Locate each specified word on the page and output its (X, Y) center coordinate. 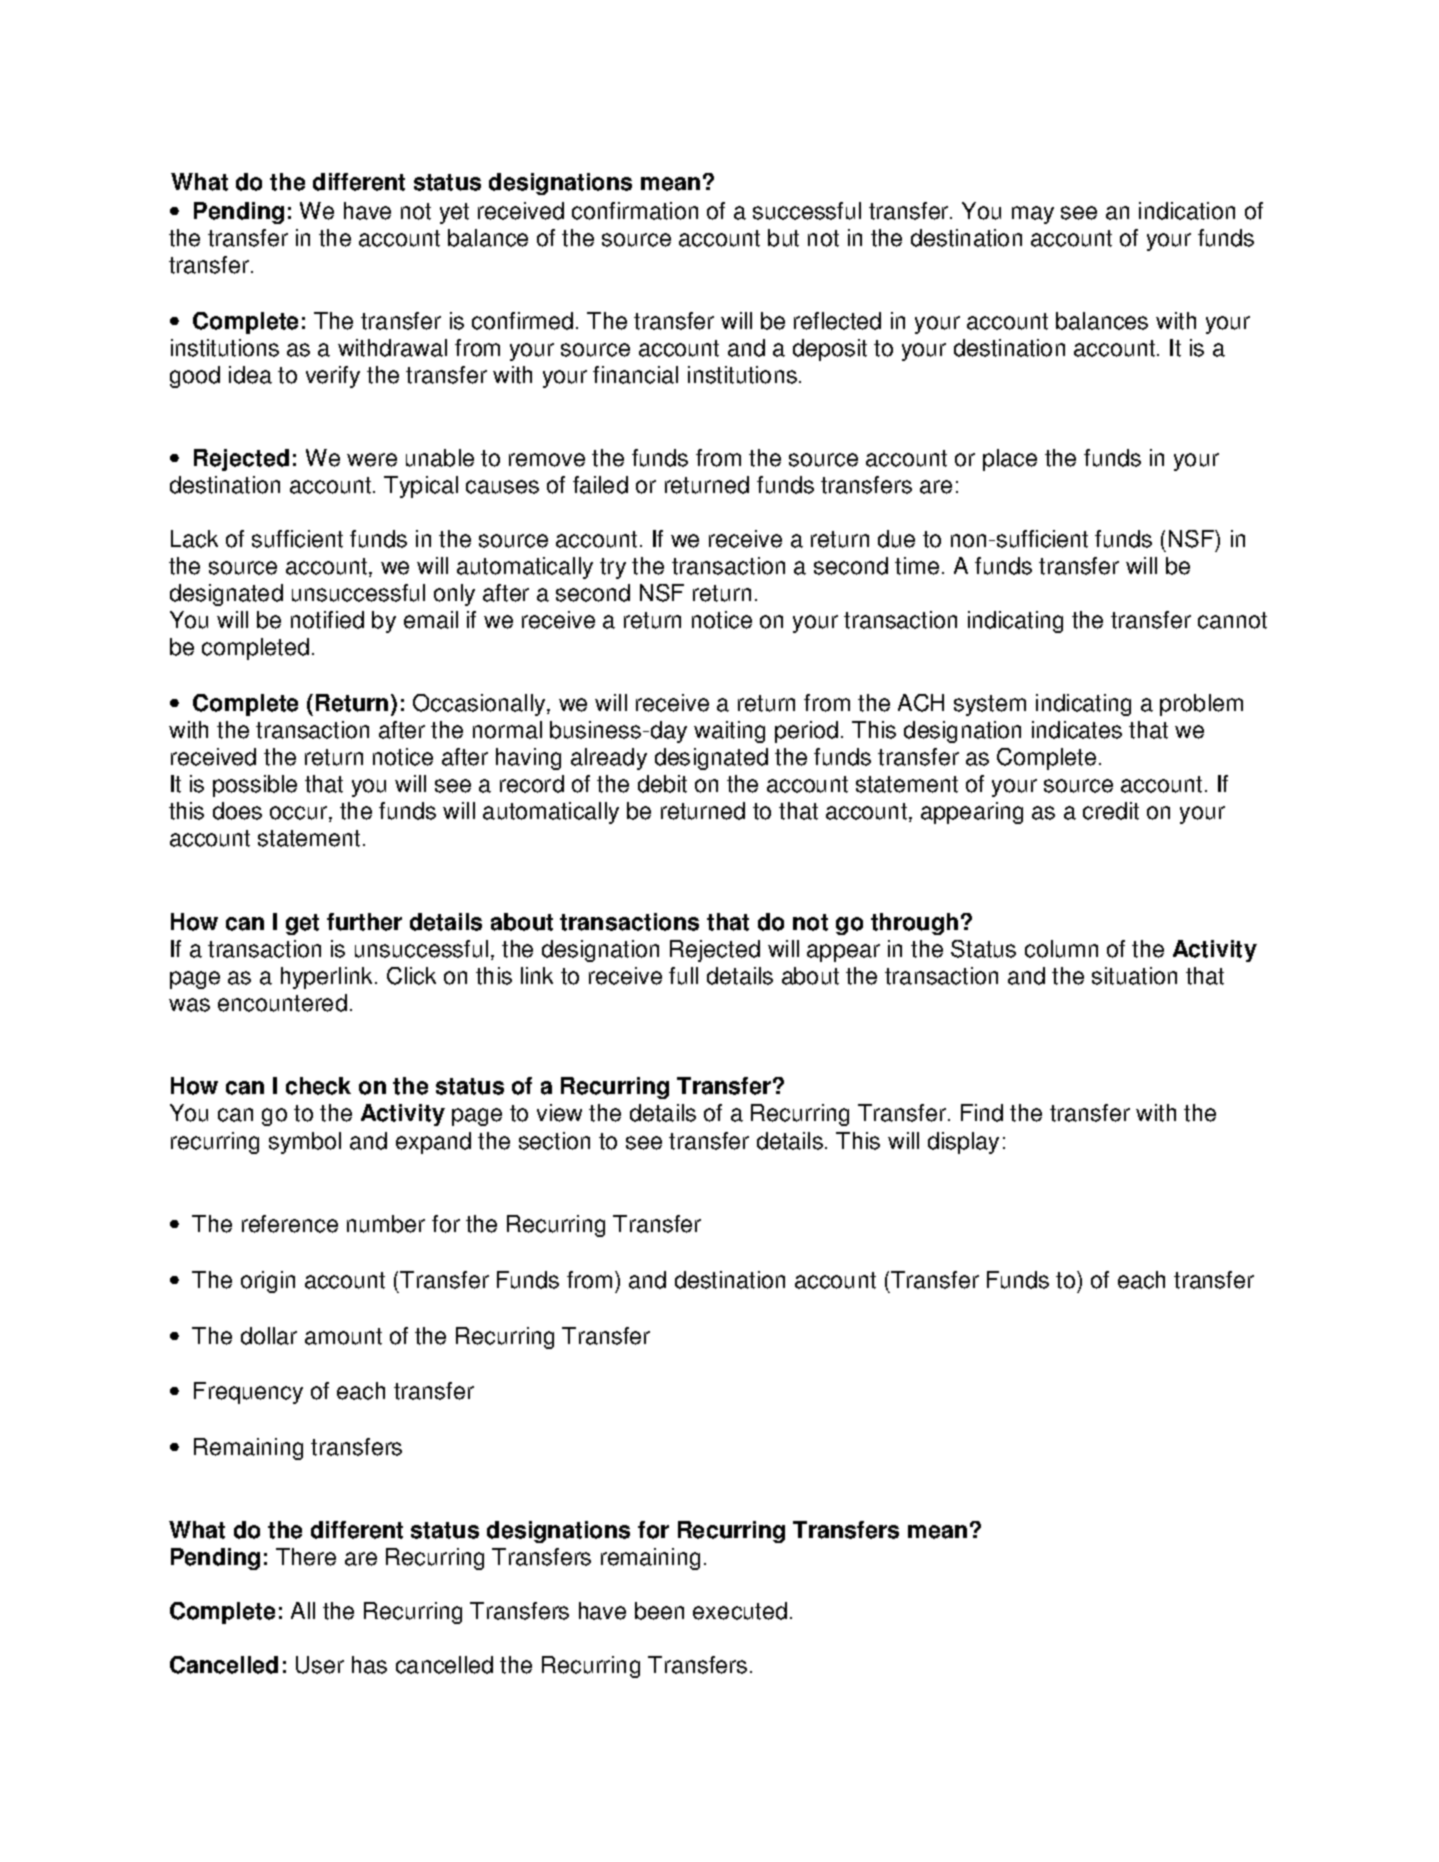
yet (454, 213)
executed (740, 1611)
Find (982, 1113)
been (659, 1611)
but (783, 238)
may (1033, 215)
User (320, 1665)
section (554, 1141)
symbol (305, 1143)
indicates (1077, 730)
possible (255, 786)
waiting (729, 732)
